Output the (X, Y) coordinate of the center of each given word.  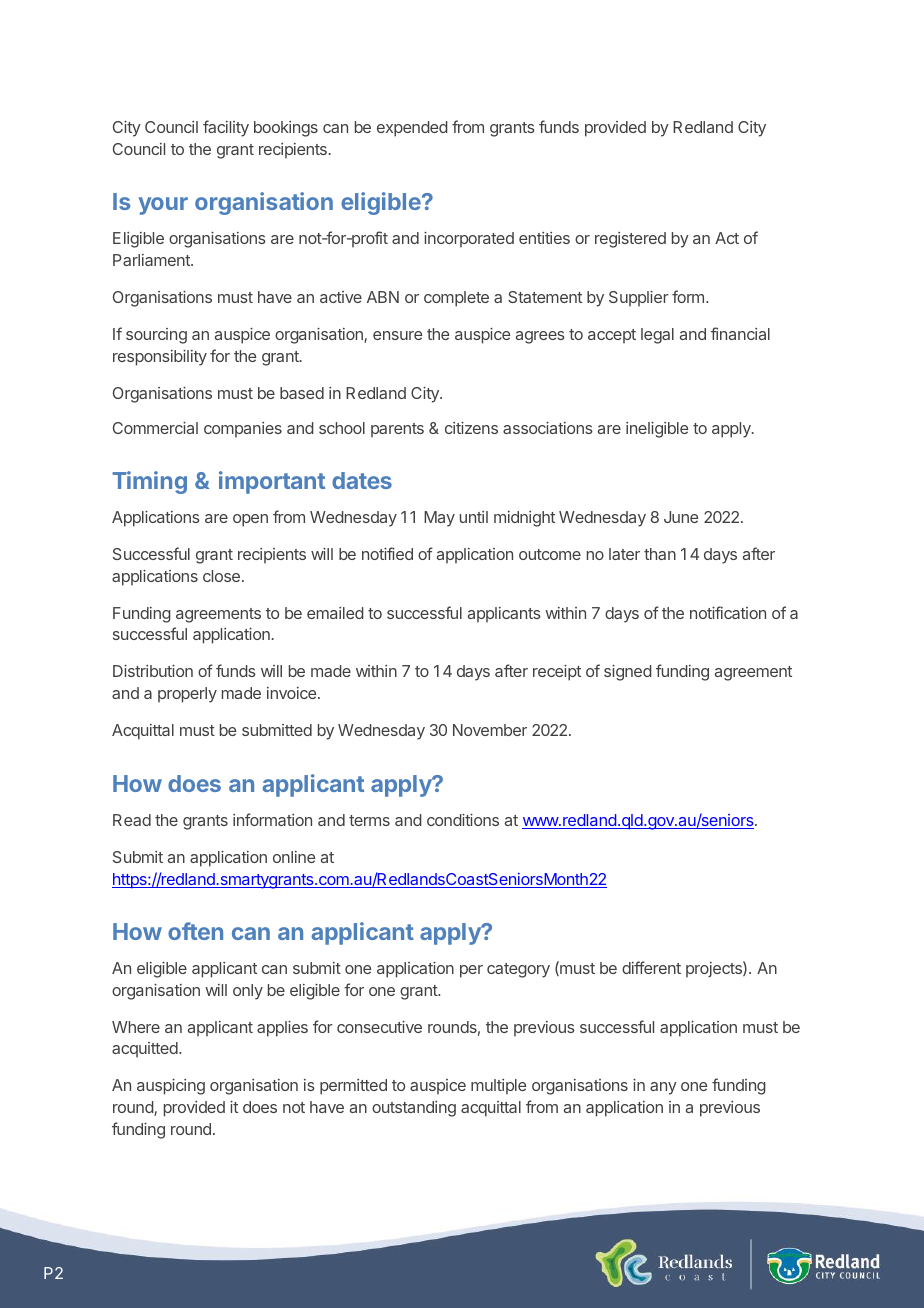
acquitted (146, 1050)
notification (728, 612)
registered (630, 240)
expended (412, 129)
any (663, 1088)
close (221, 576)
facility (226, 128)
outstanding (414, 1109)
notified (387, 553)
